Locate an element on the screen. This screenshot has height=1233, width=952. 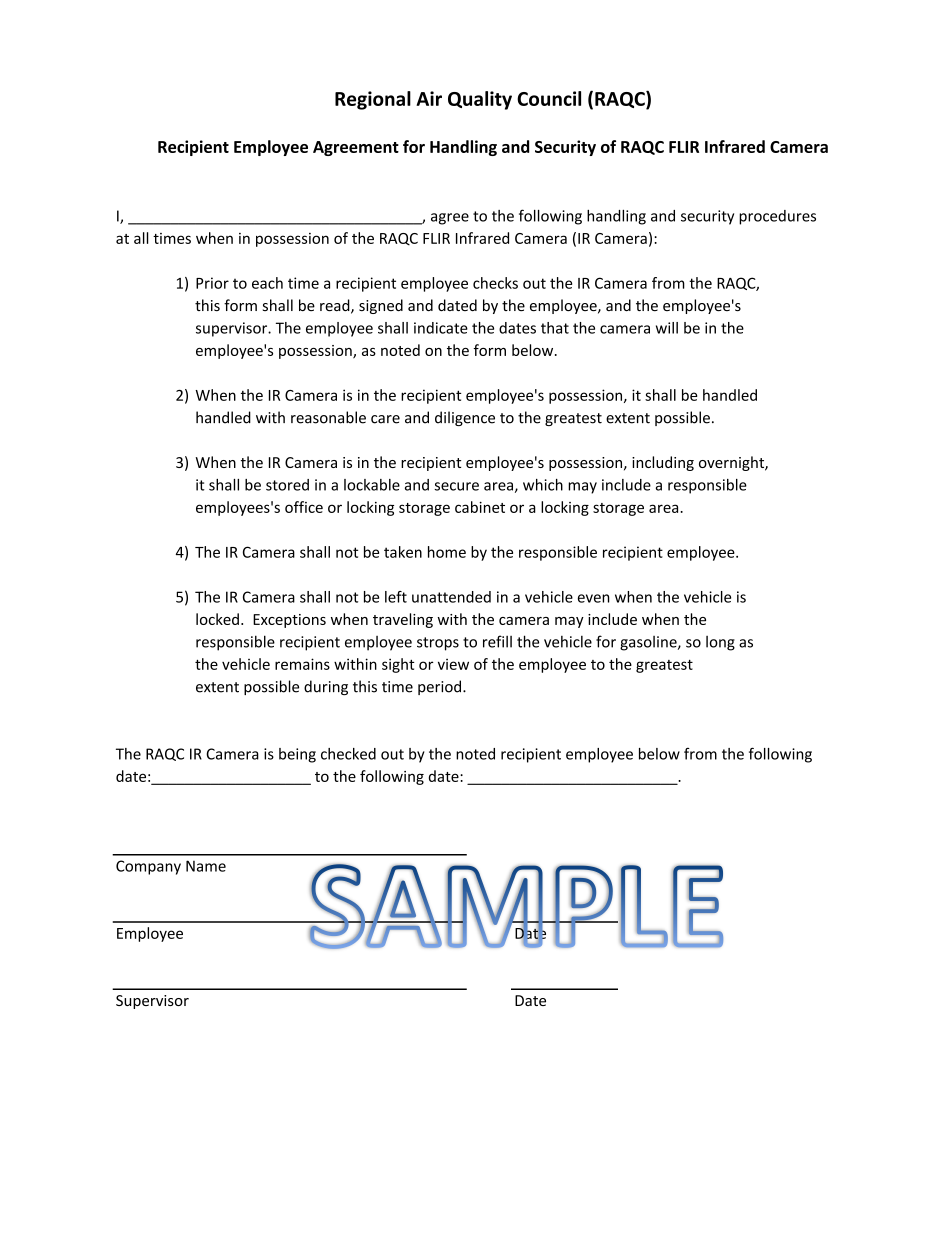
Quality is located at coordinates (480, 100).
